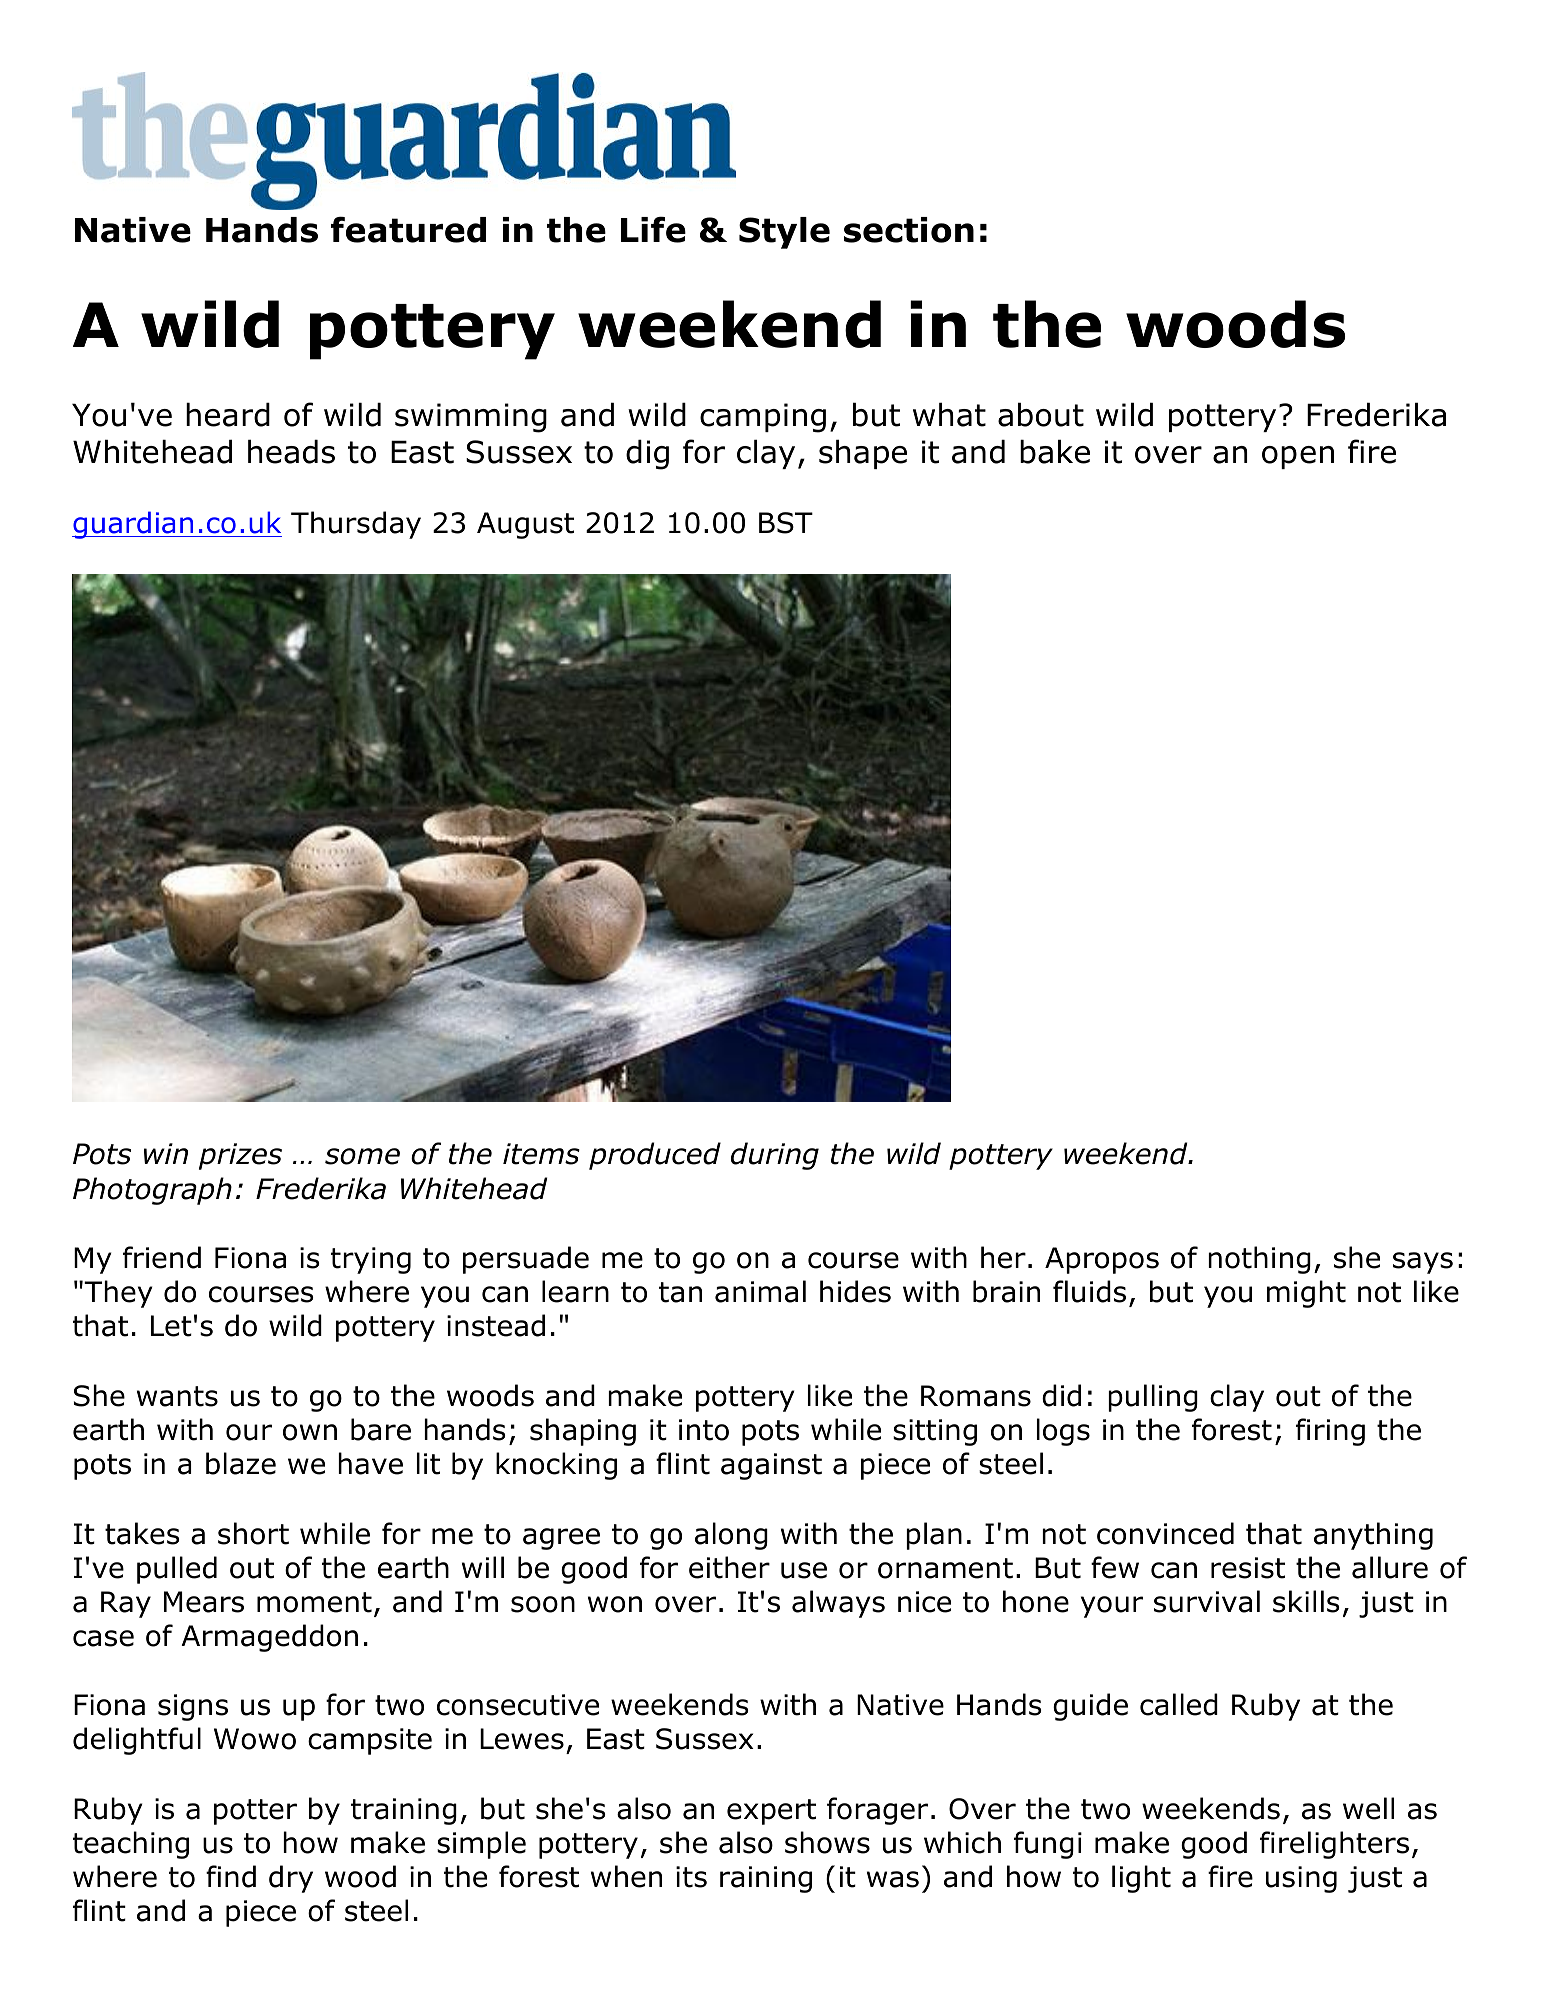 The image size is (1558, 2016). I want to click on during, so click(775, 1156).
